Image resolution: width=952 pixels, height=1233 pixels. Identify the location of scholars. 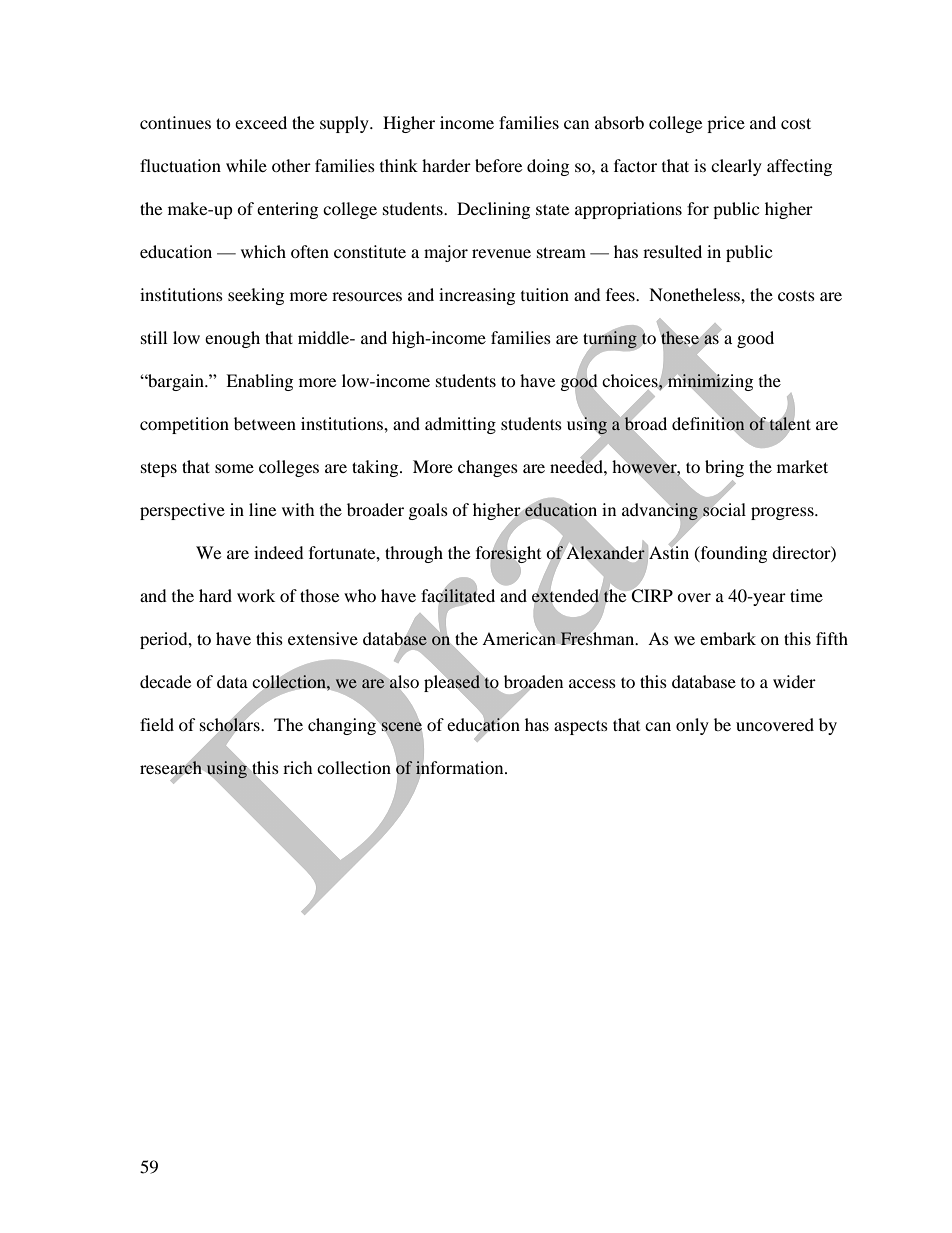
(231, 724).
